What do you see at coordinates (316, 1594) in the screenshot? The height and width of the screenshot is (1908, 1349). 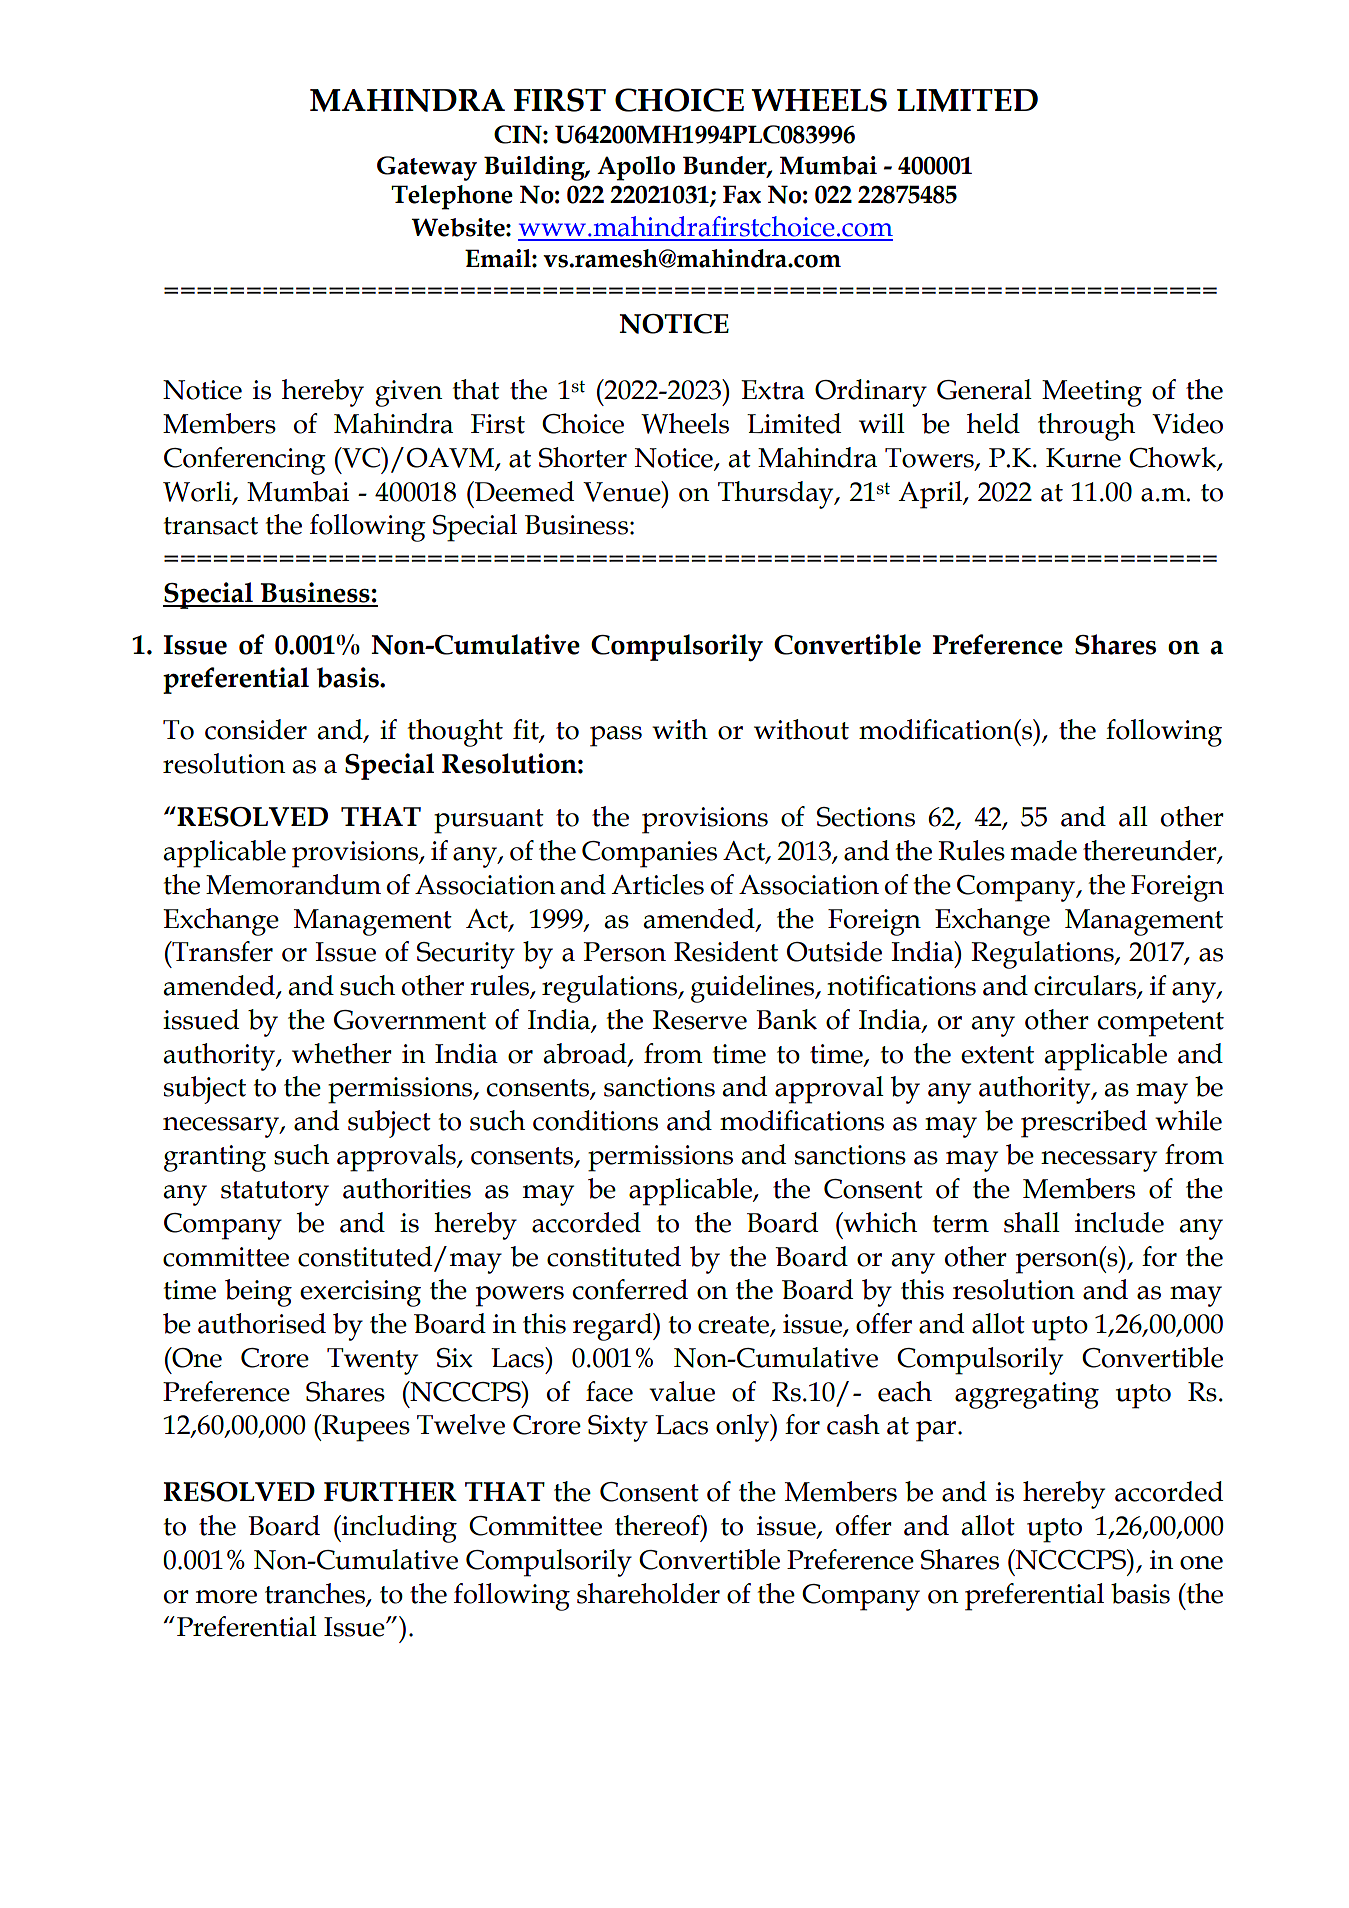 I see `tranches` at bounding box center [316, 1594].
